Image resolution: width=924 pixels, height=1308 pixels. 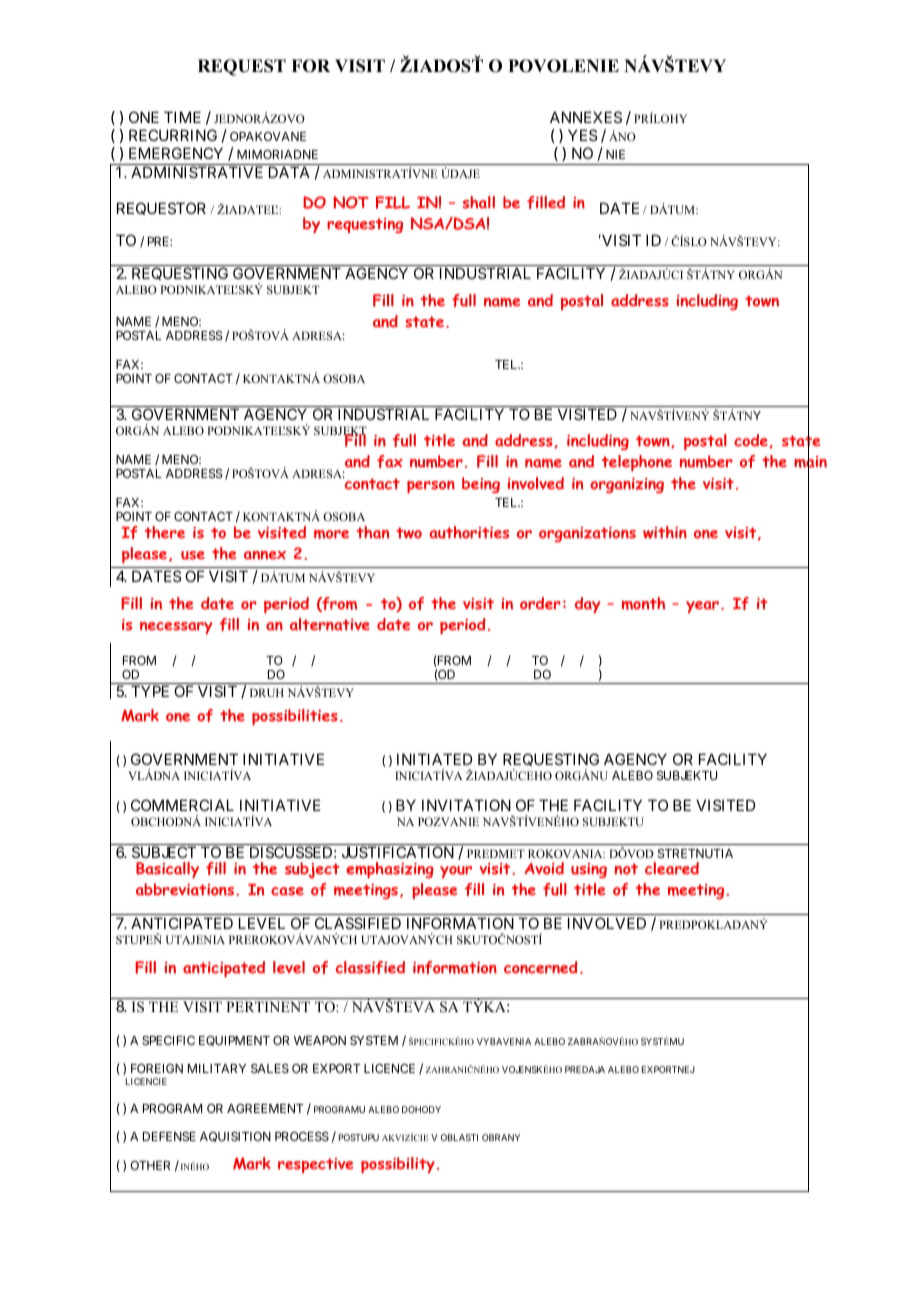 I want to click on concerned, so click(x=540, y=967).
